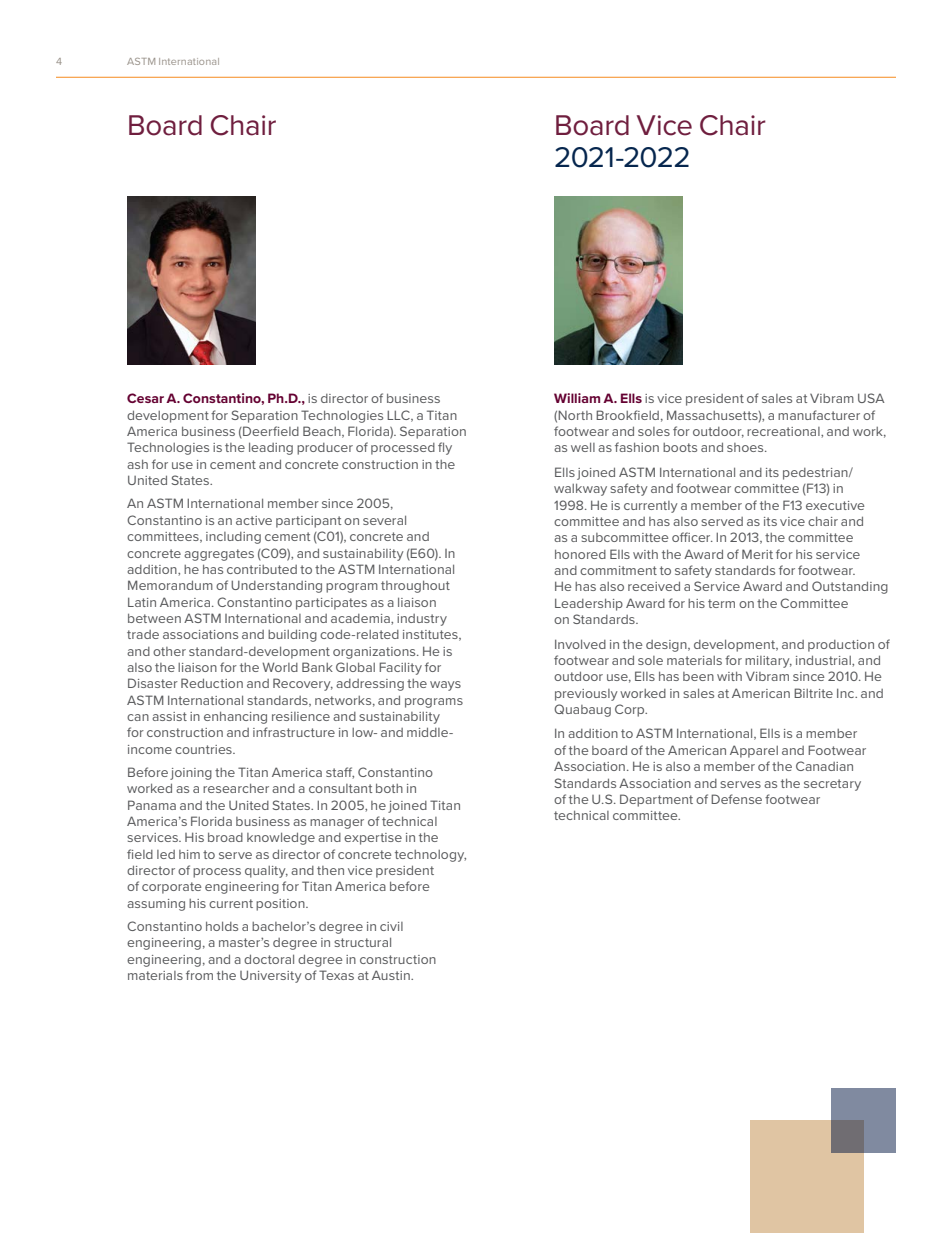 The image size is (952, 1233). What do you see at coordinates (580, 554) in the page?
I see `honored` at bounding box center [580, 554].
